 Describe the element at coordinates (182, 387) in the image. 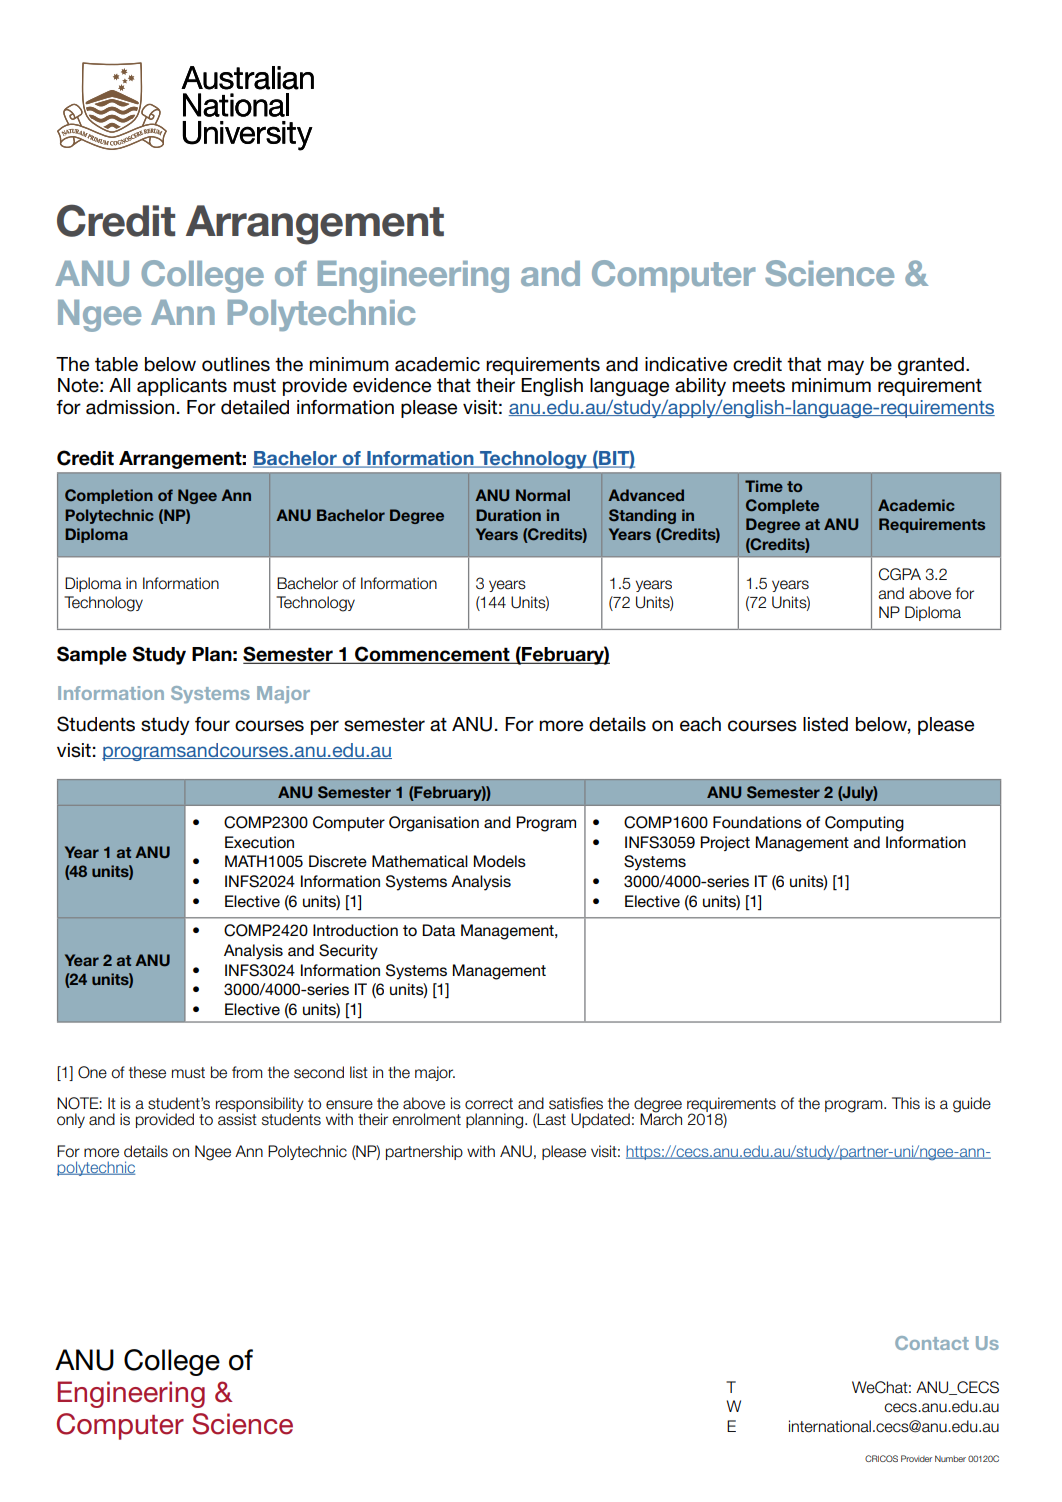

I see `applicants` at that location.
